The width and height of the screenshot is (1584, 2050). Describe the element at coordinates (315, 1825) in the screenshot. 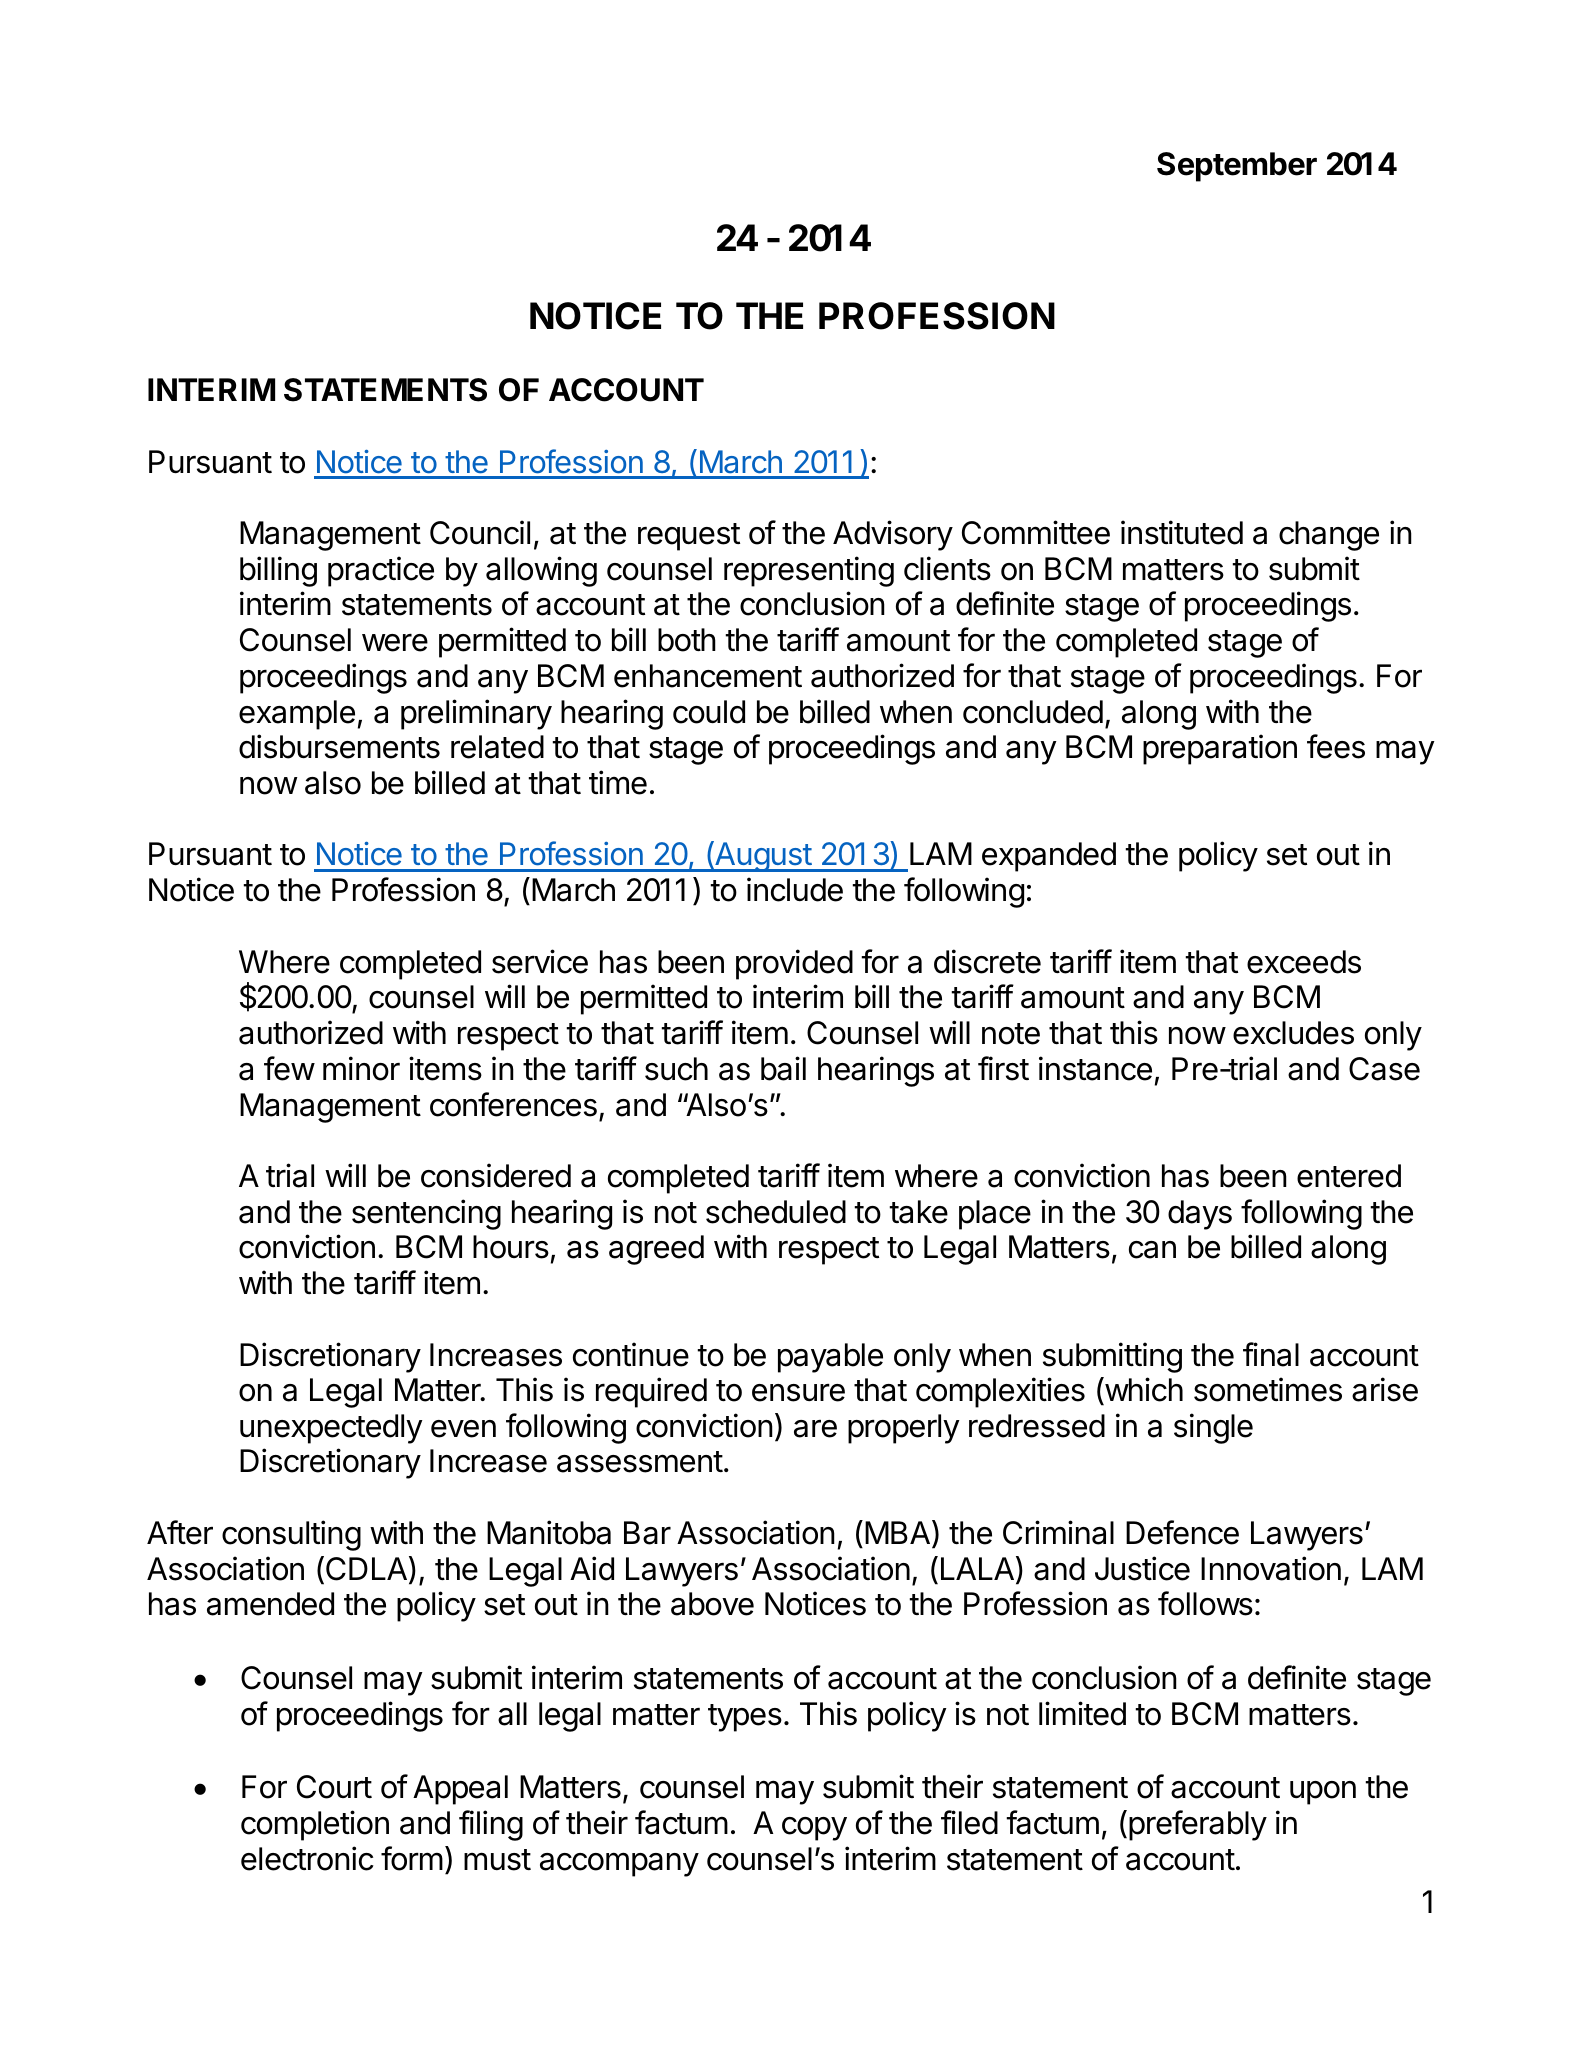

I see `completion` at that location.
